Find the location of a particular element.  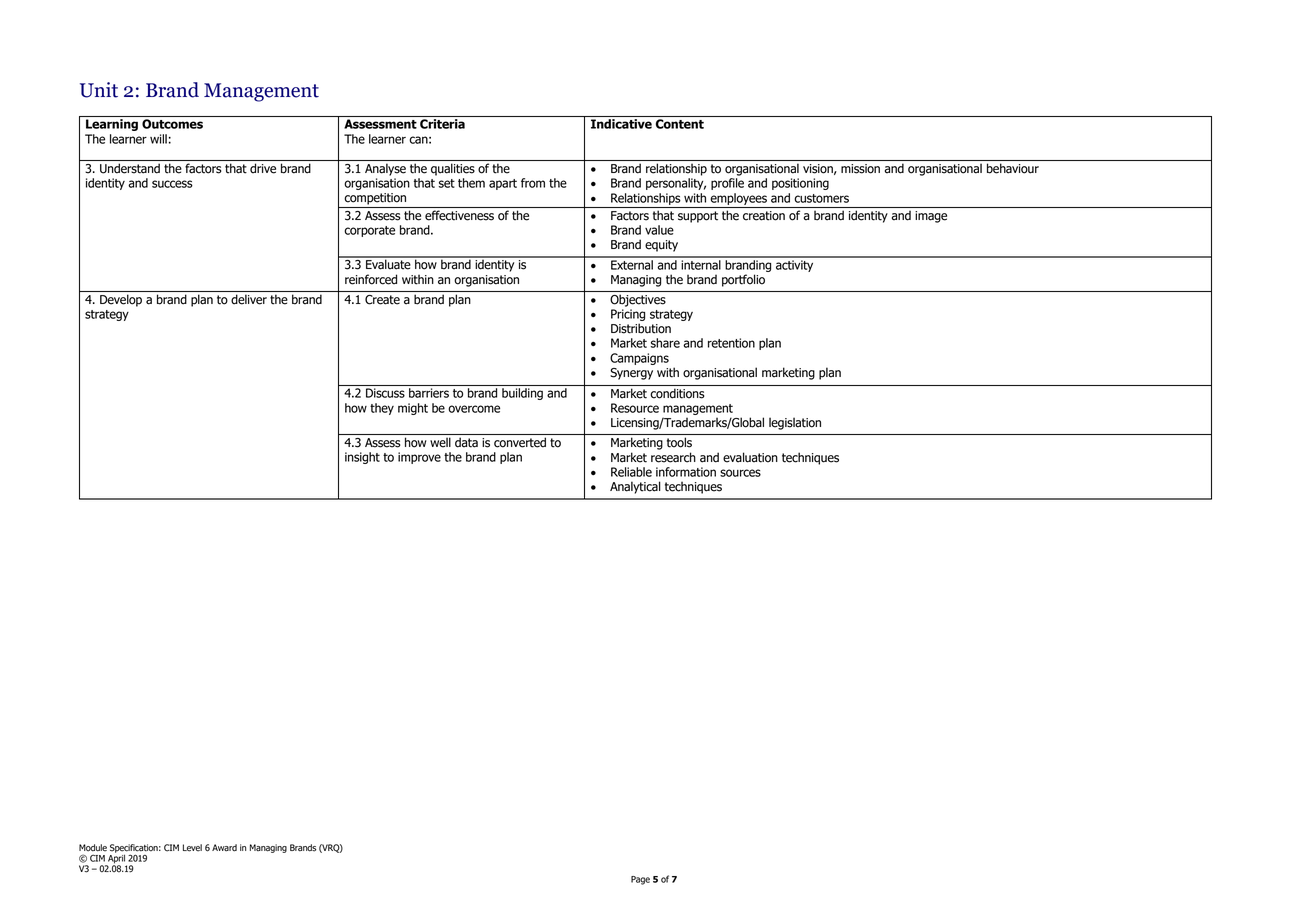

mission is located at coordinates (860, 169).
